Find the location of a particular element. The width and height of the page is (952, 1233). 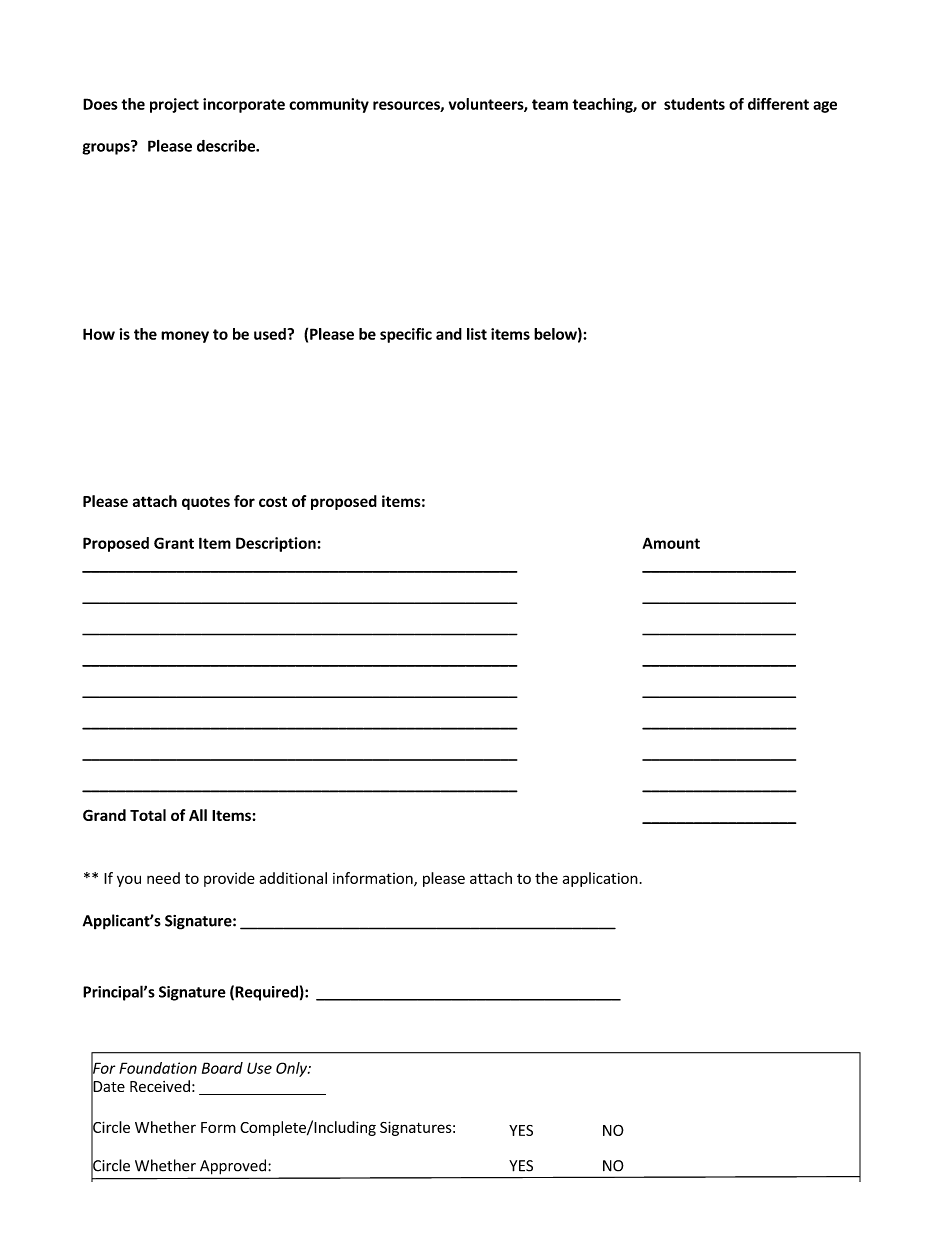

team is located at coordinates (550, 104).
